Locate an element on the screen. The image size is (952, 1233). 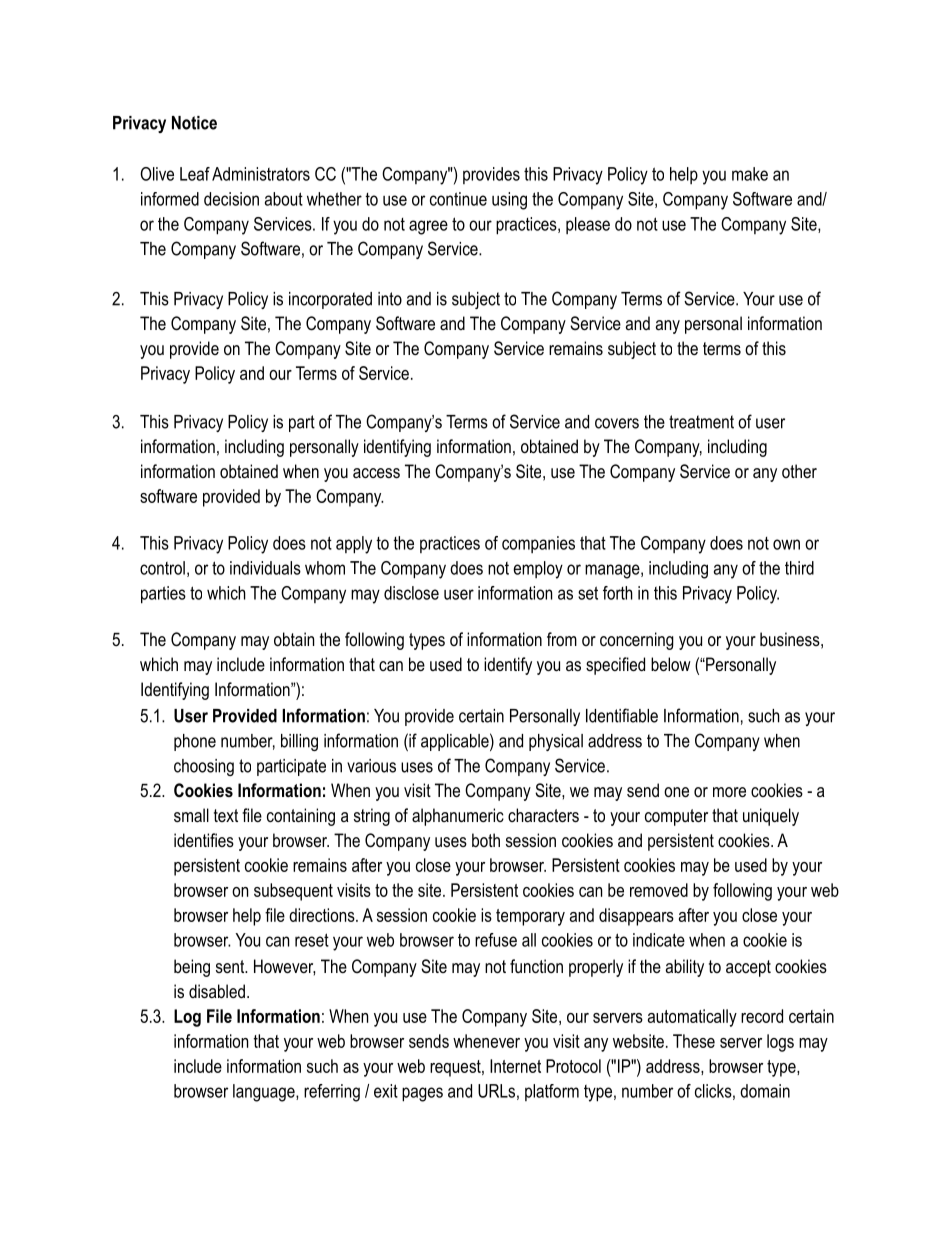
incorporated is located at coordinates (330, 300).
